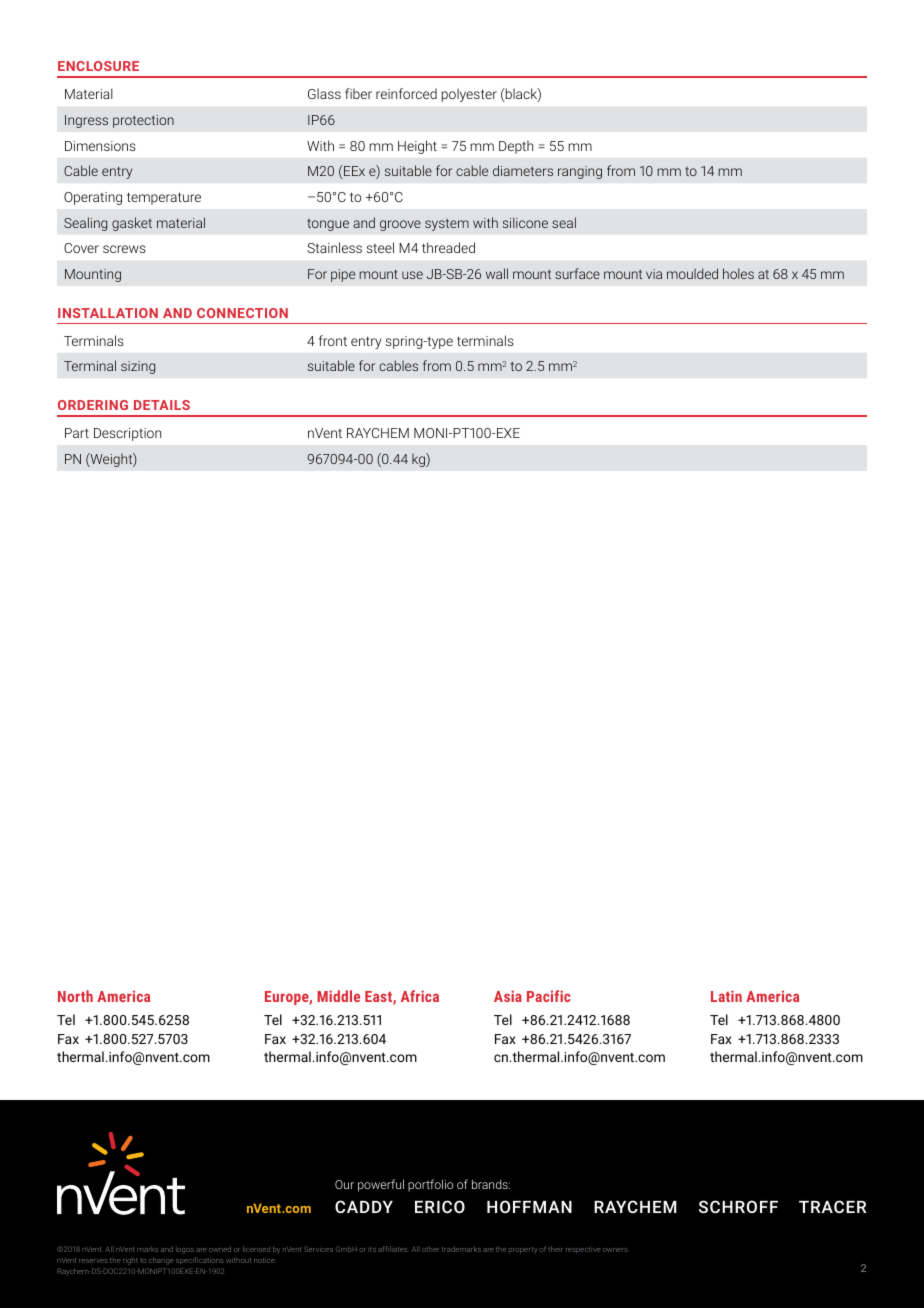 The width and height of the screenshot is (924, 1308). What do you see at coordinates (430, 1249) in the screenshot?
I see `other` at bounding box center [430, 1249].
